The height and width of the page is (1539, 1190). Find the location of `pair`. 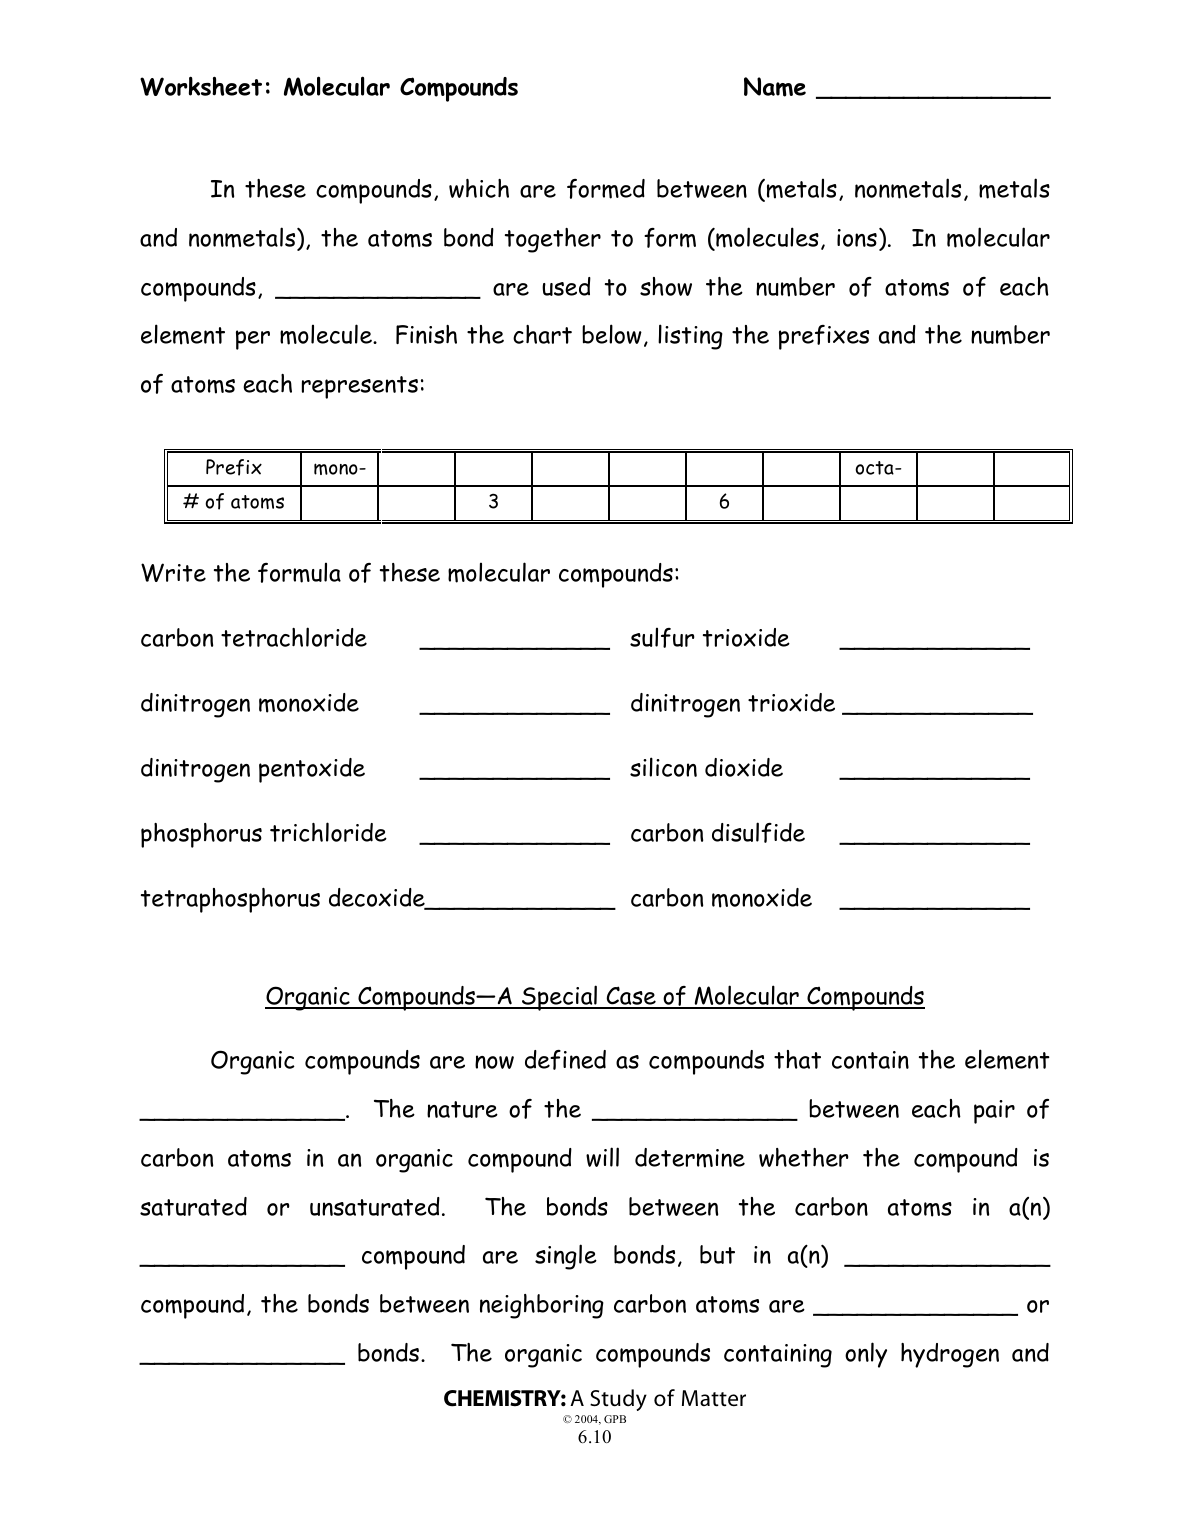

pair is located at coordinates (994, 1112).
